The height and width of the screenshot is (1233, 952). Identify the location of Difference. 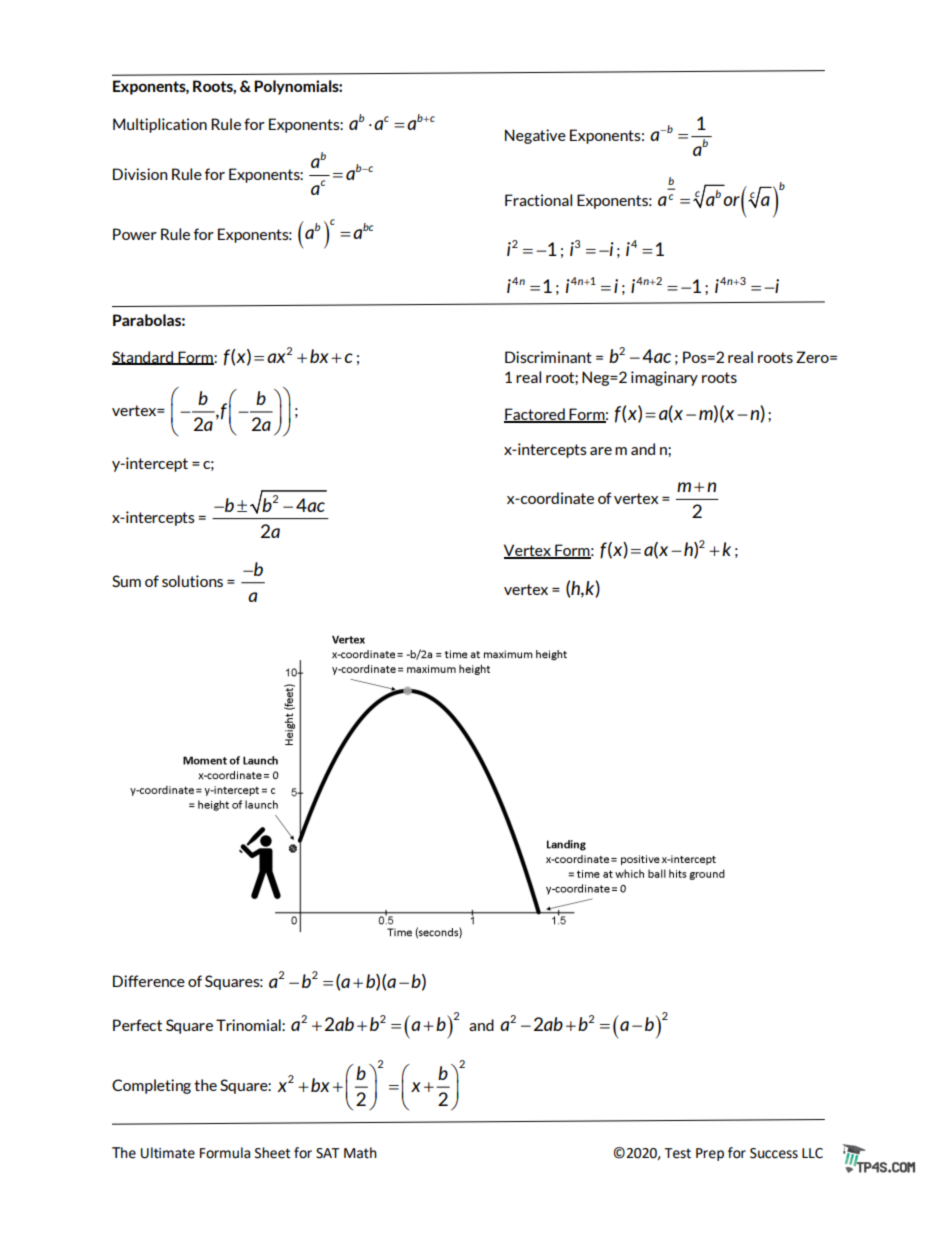
(149, 981).
